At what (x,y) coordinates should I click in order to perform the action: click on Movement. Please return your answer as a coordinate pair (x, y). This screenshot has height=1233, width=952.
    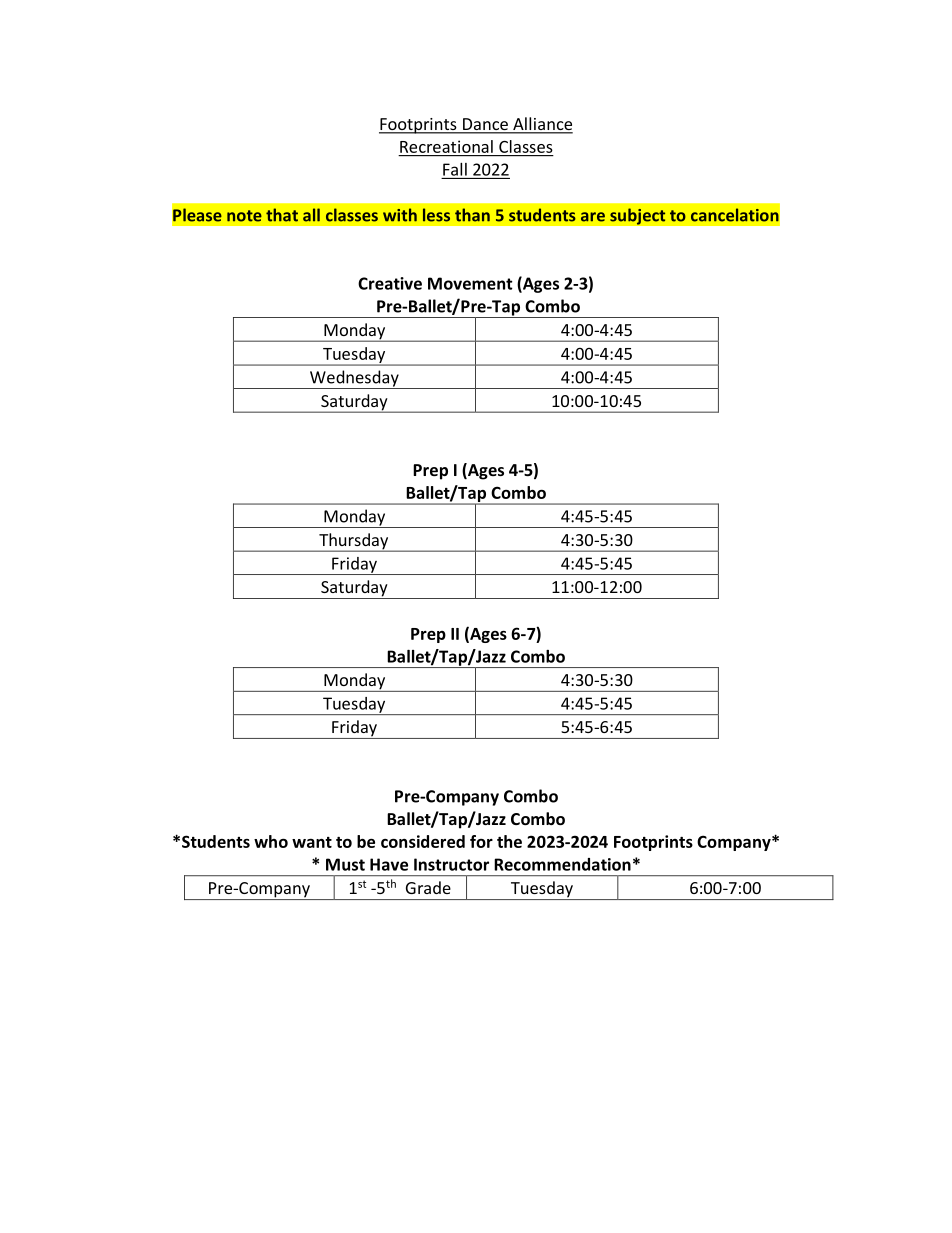
    Looking at the image, I should click on (470, 283).
